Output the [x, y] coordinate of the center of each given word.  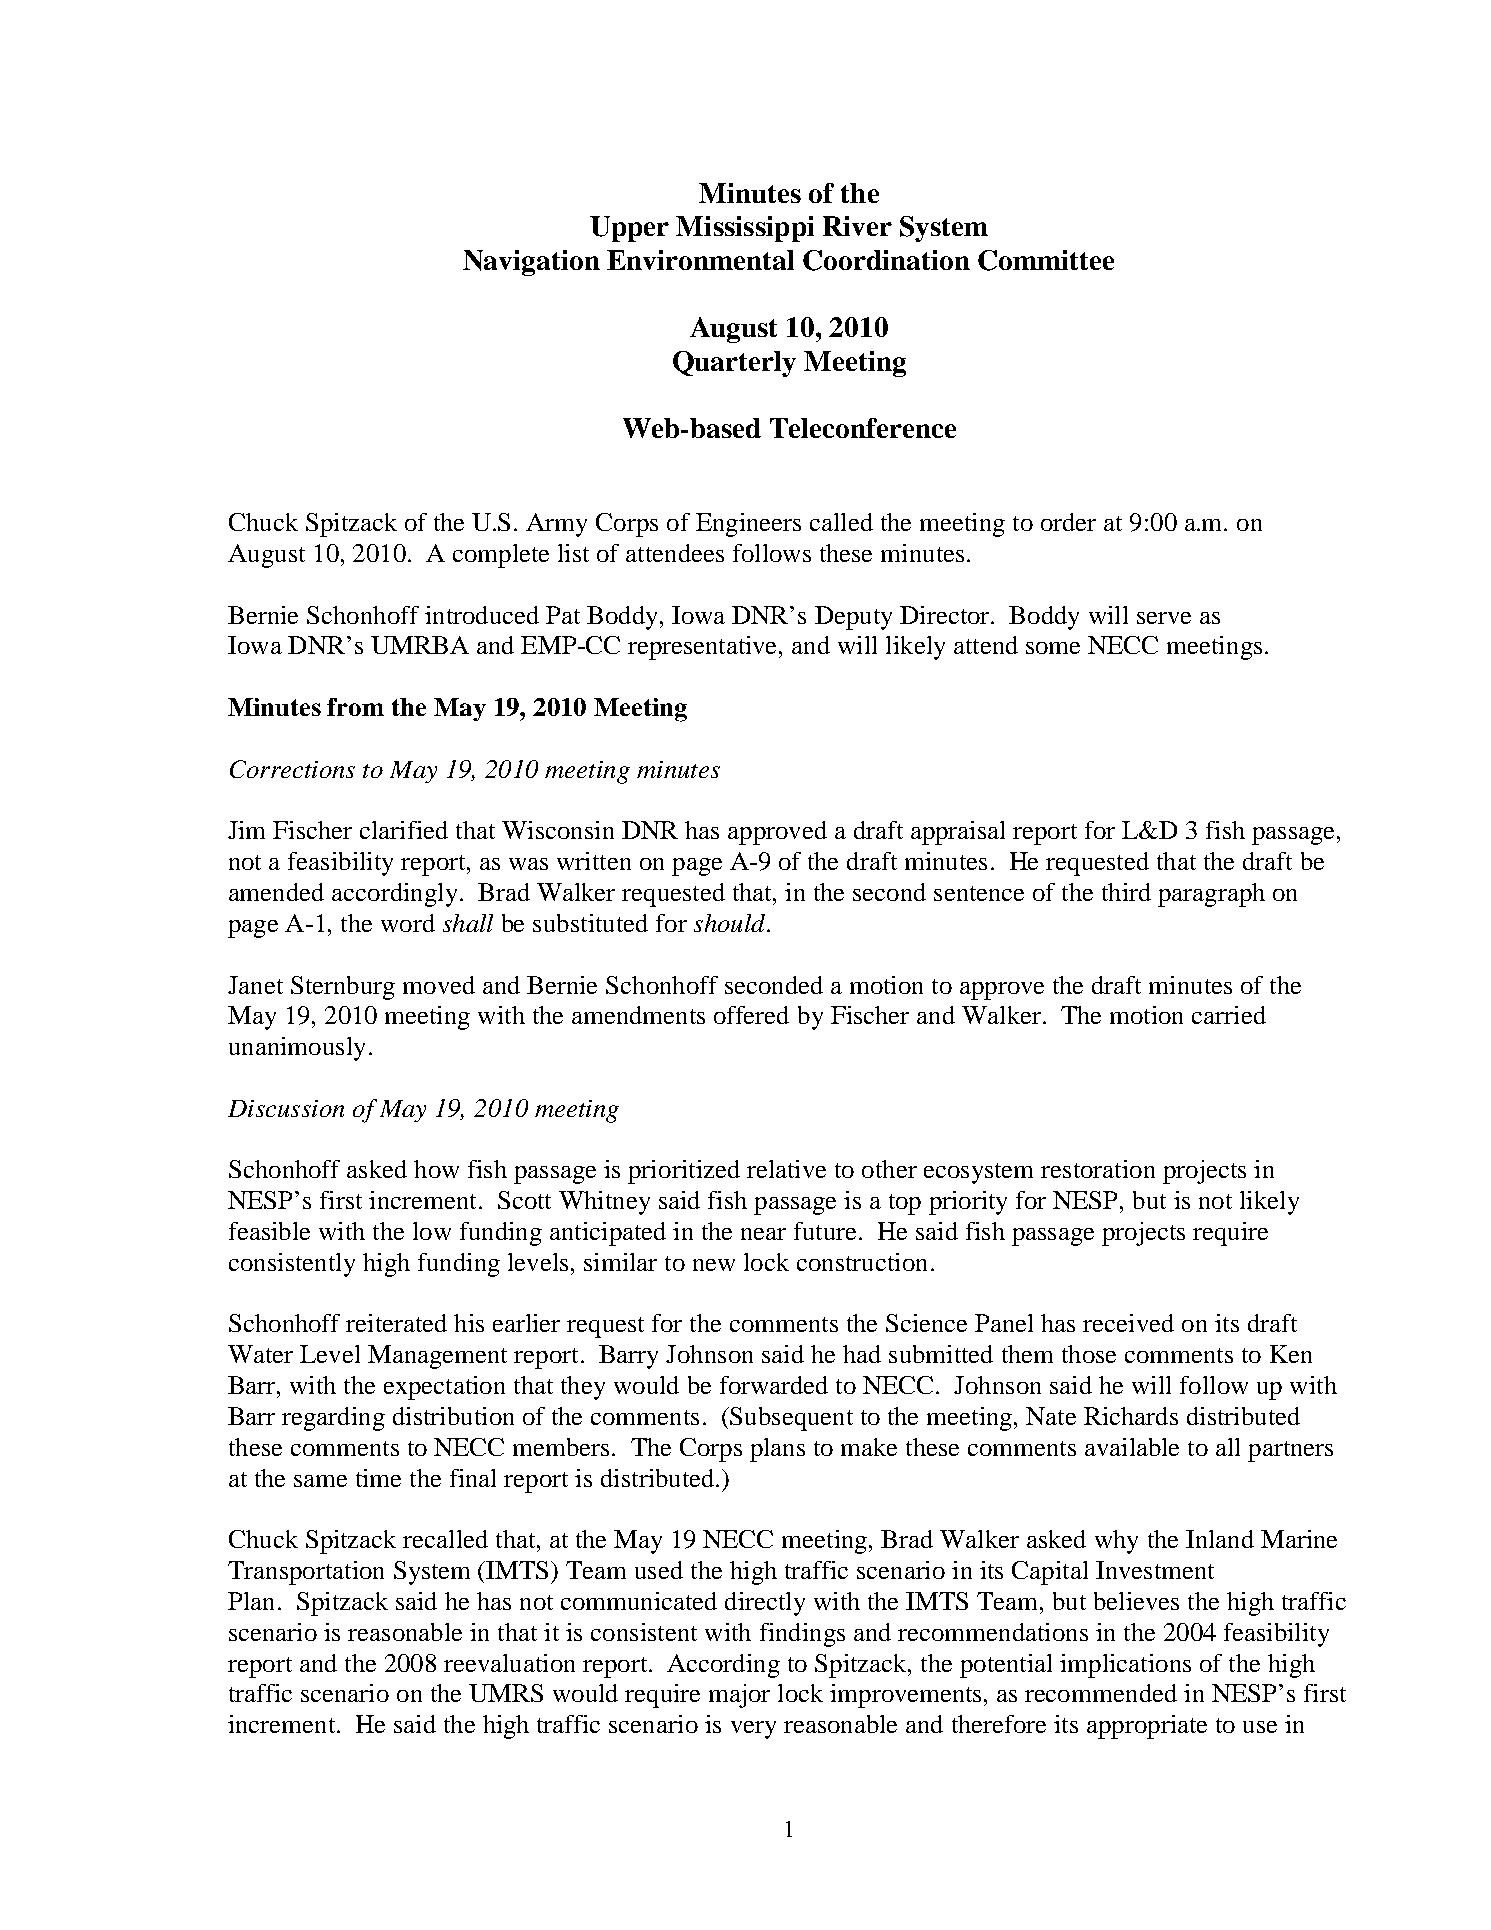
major [739, 1696]
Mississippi [745, 229]
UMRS [506, 1693]
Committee [1046, 260]
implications [1125, 1666]
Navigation [531, 263]
